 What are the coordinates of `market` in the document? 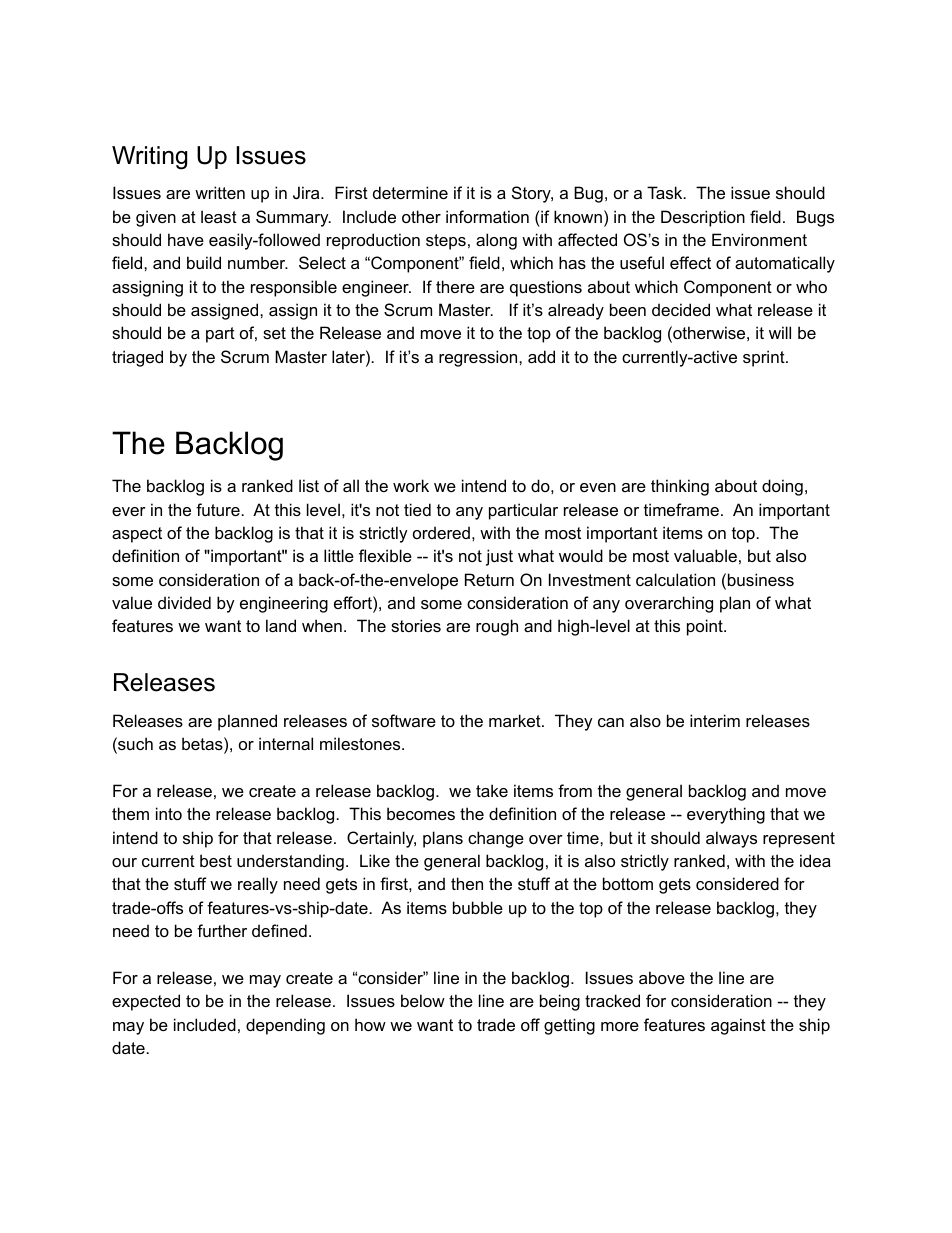 It's located at (516, 720).
